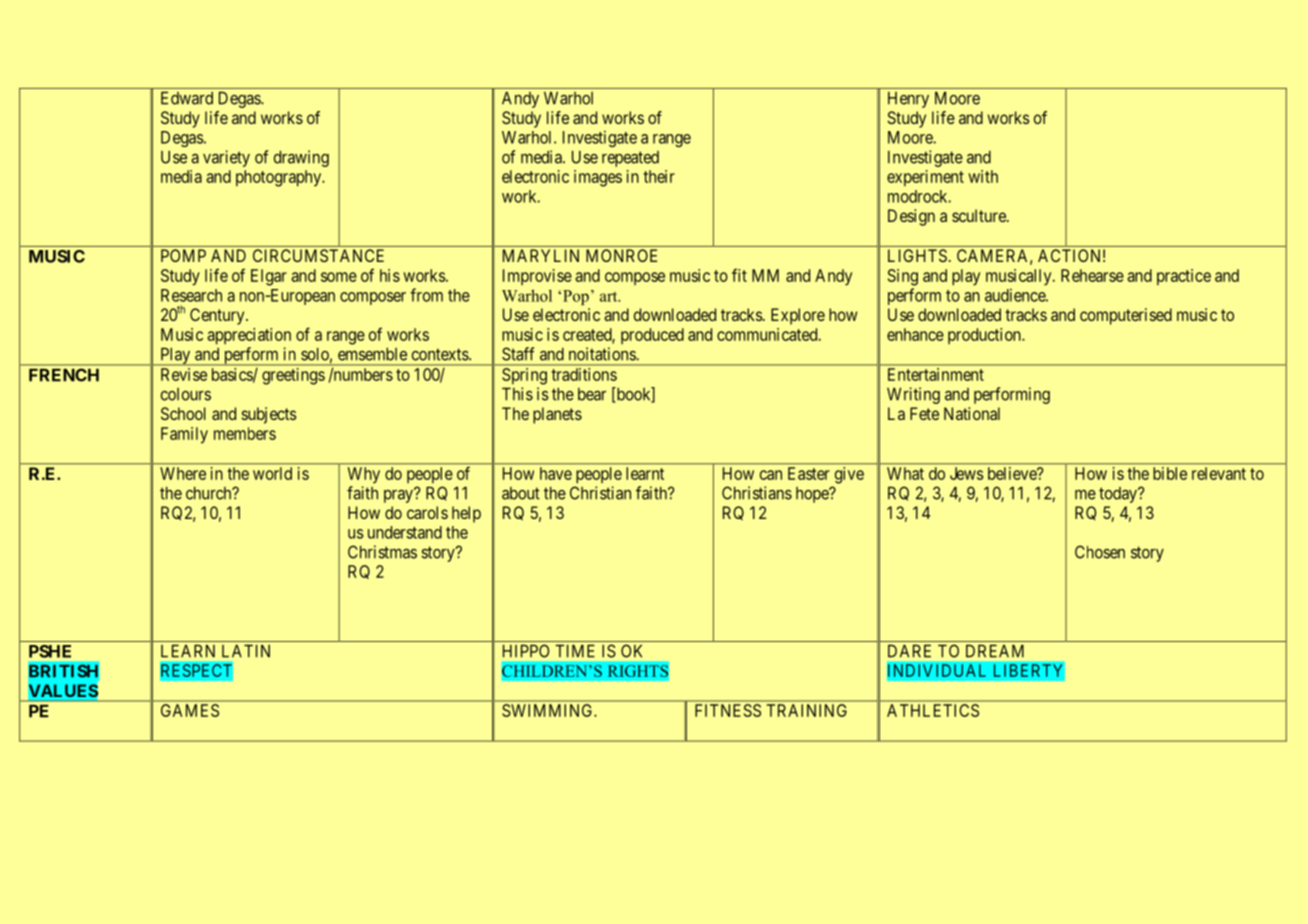 This page has width=1308, height=924. What do you see at coordinates (621, 255) in the page?
I see `MONROE` at bounding box center [621, 255].
